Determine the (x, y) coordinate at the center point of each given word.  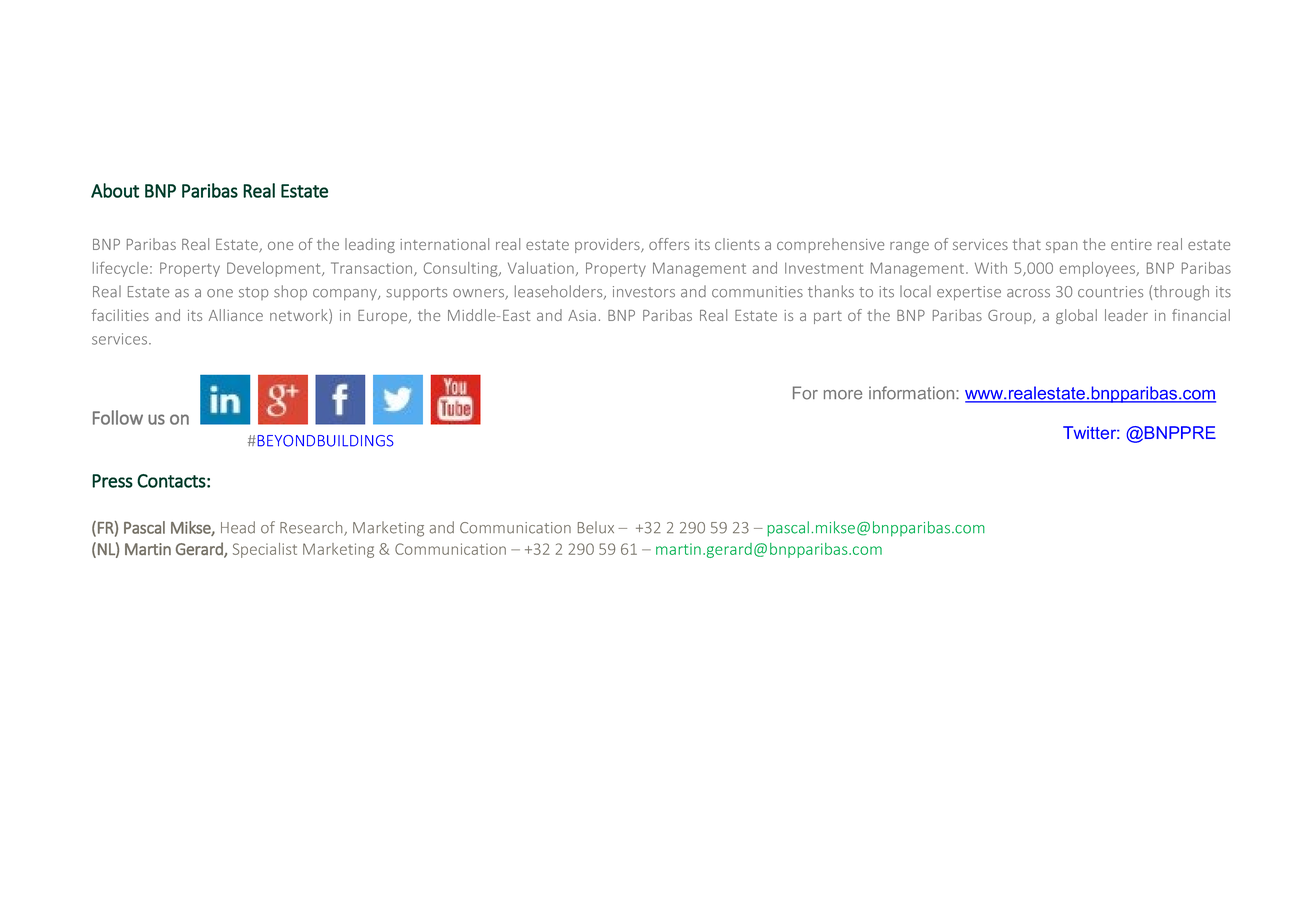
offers (669, 244)
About (115, 190)
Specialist (265, 550)
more (843, 395)
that (1027, 244)
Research (312, 528)
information (913, 393)
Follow (118, 417)
